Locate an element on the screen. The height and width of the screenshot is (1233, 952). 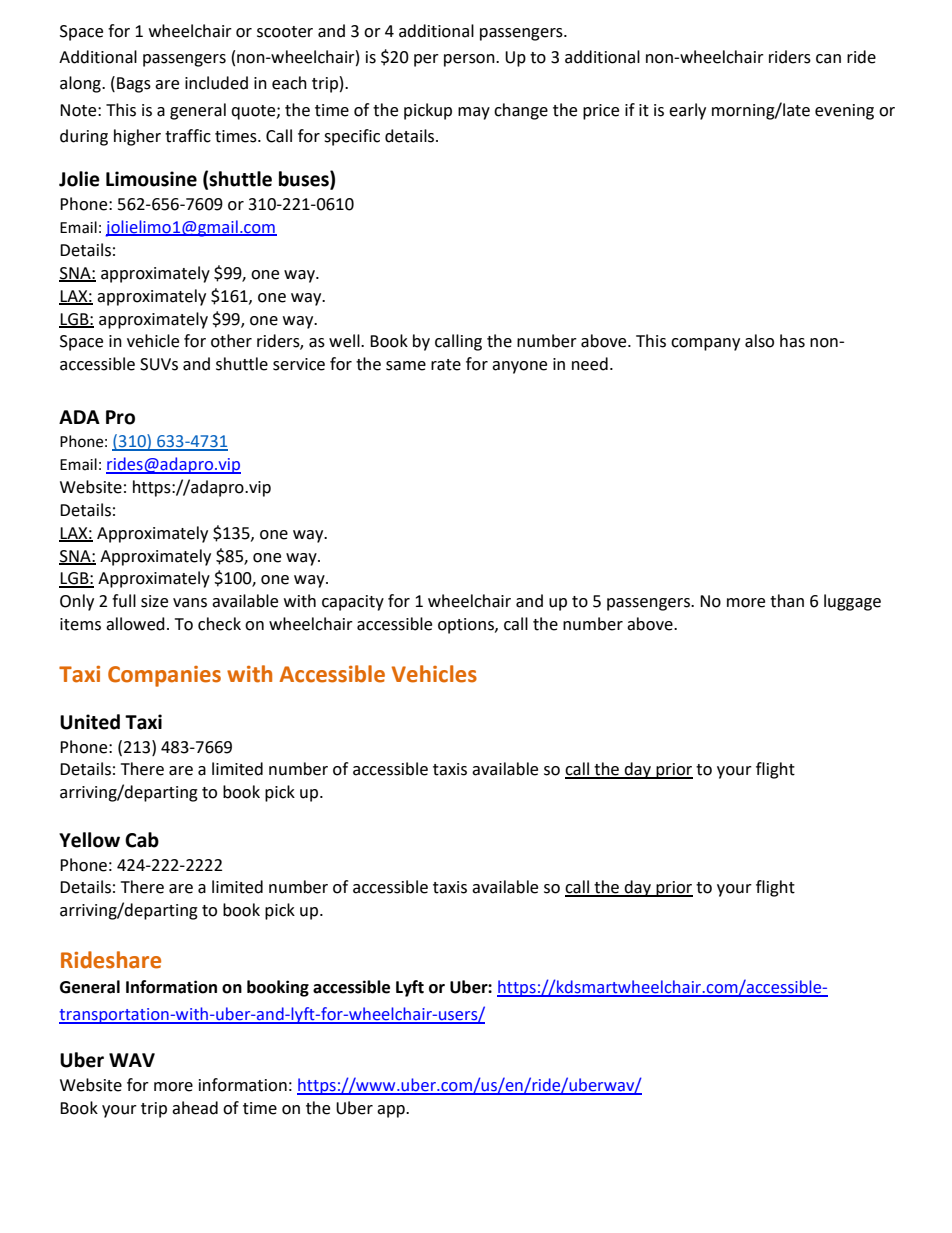
Cab is located at coordinates (142, 840).
